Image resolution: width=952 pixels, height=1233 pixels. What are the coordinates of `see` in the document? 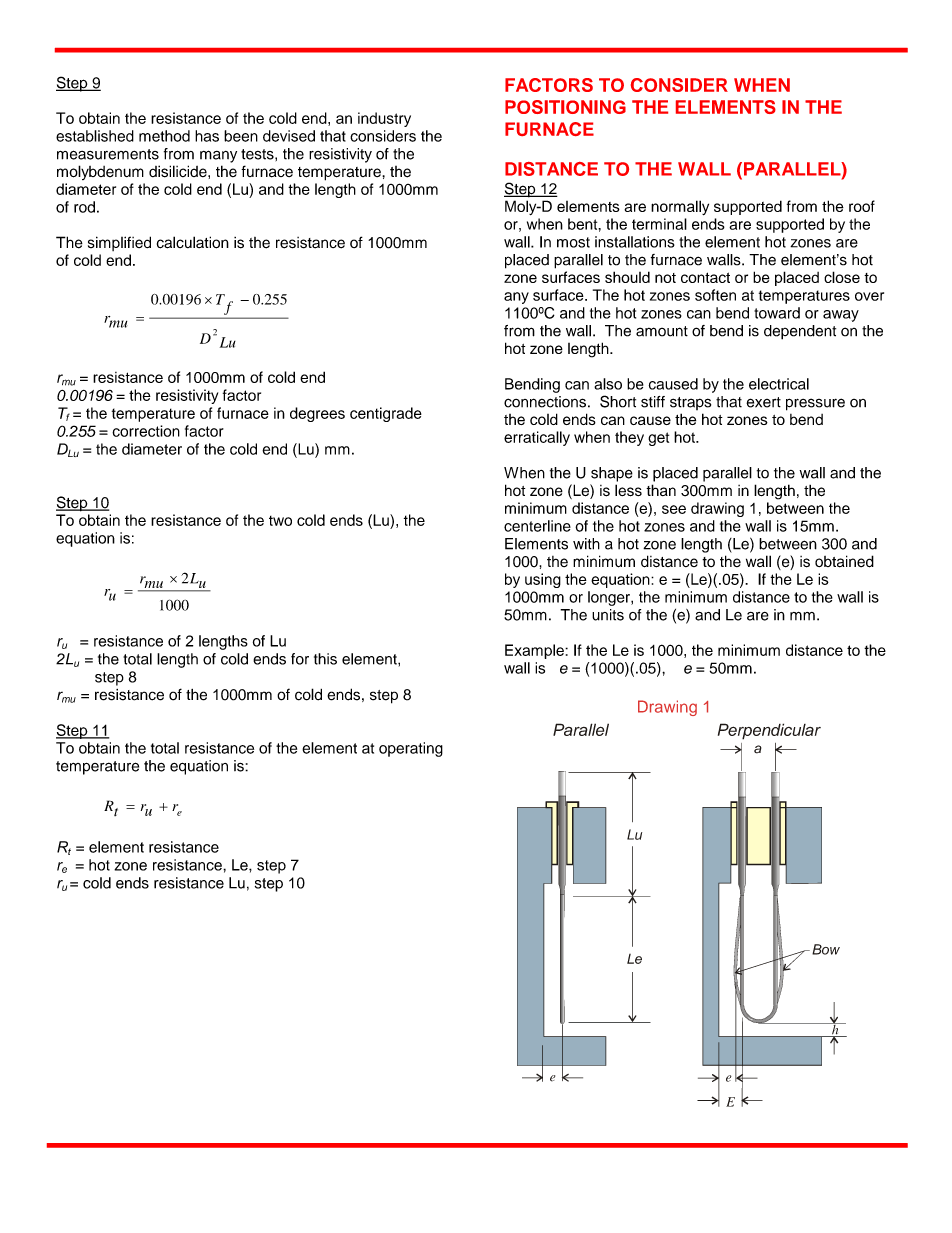 It's located at (674, 509).
